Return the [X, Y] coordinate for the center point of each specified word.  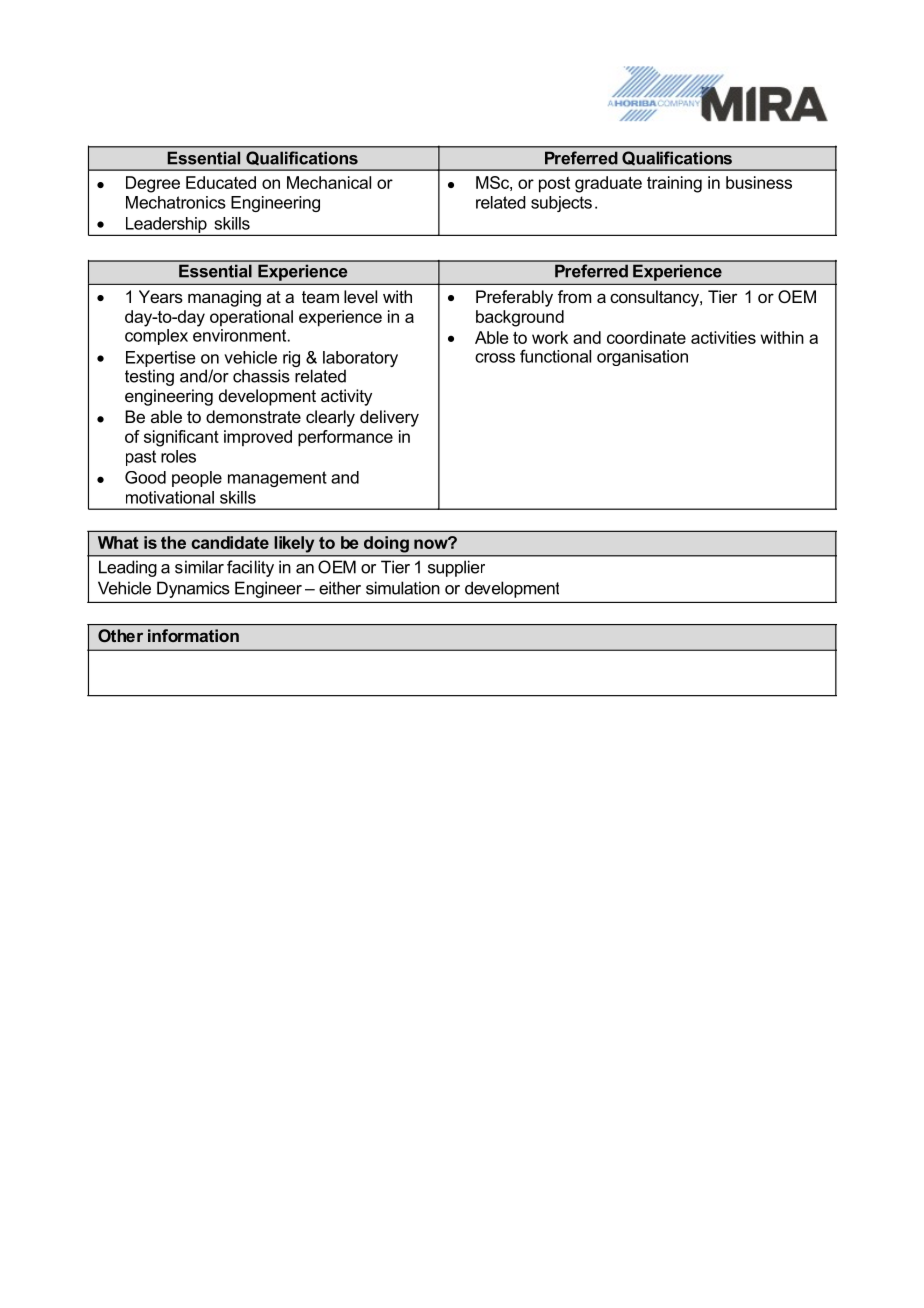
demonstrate [253, 416]
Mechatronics [176, 202]
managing [224, 298]
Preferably [514, 298]
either [340, 588]
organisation [642, 358]
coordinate [646, 337]
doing [386, 544]
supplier [456, 568]
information [193, 635]
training [674, 184]
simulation [403, 588]
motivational [170, 497]
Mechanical [329, 182]
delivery [389, 418]
